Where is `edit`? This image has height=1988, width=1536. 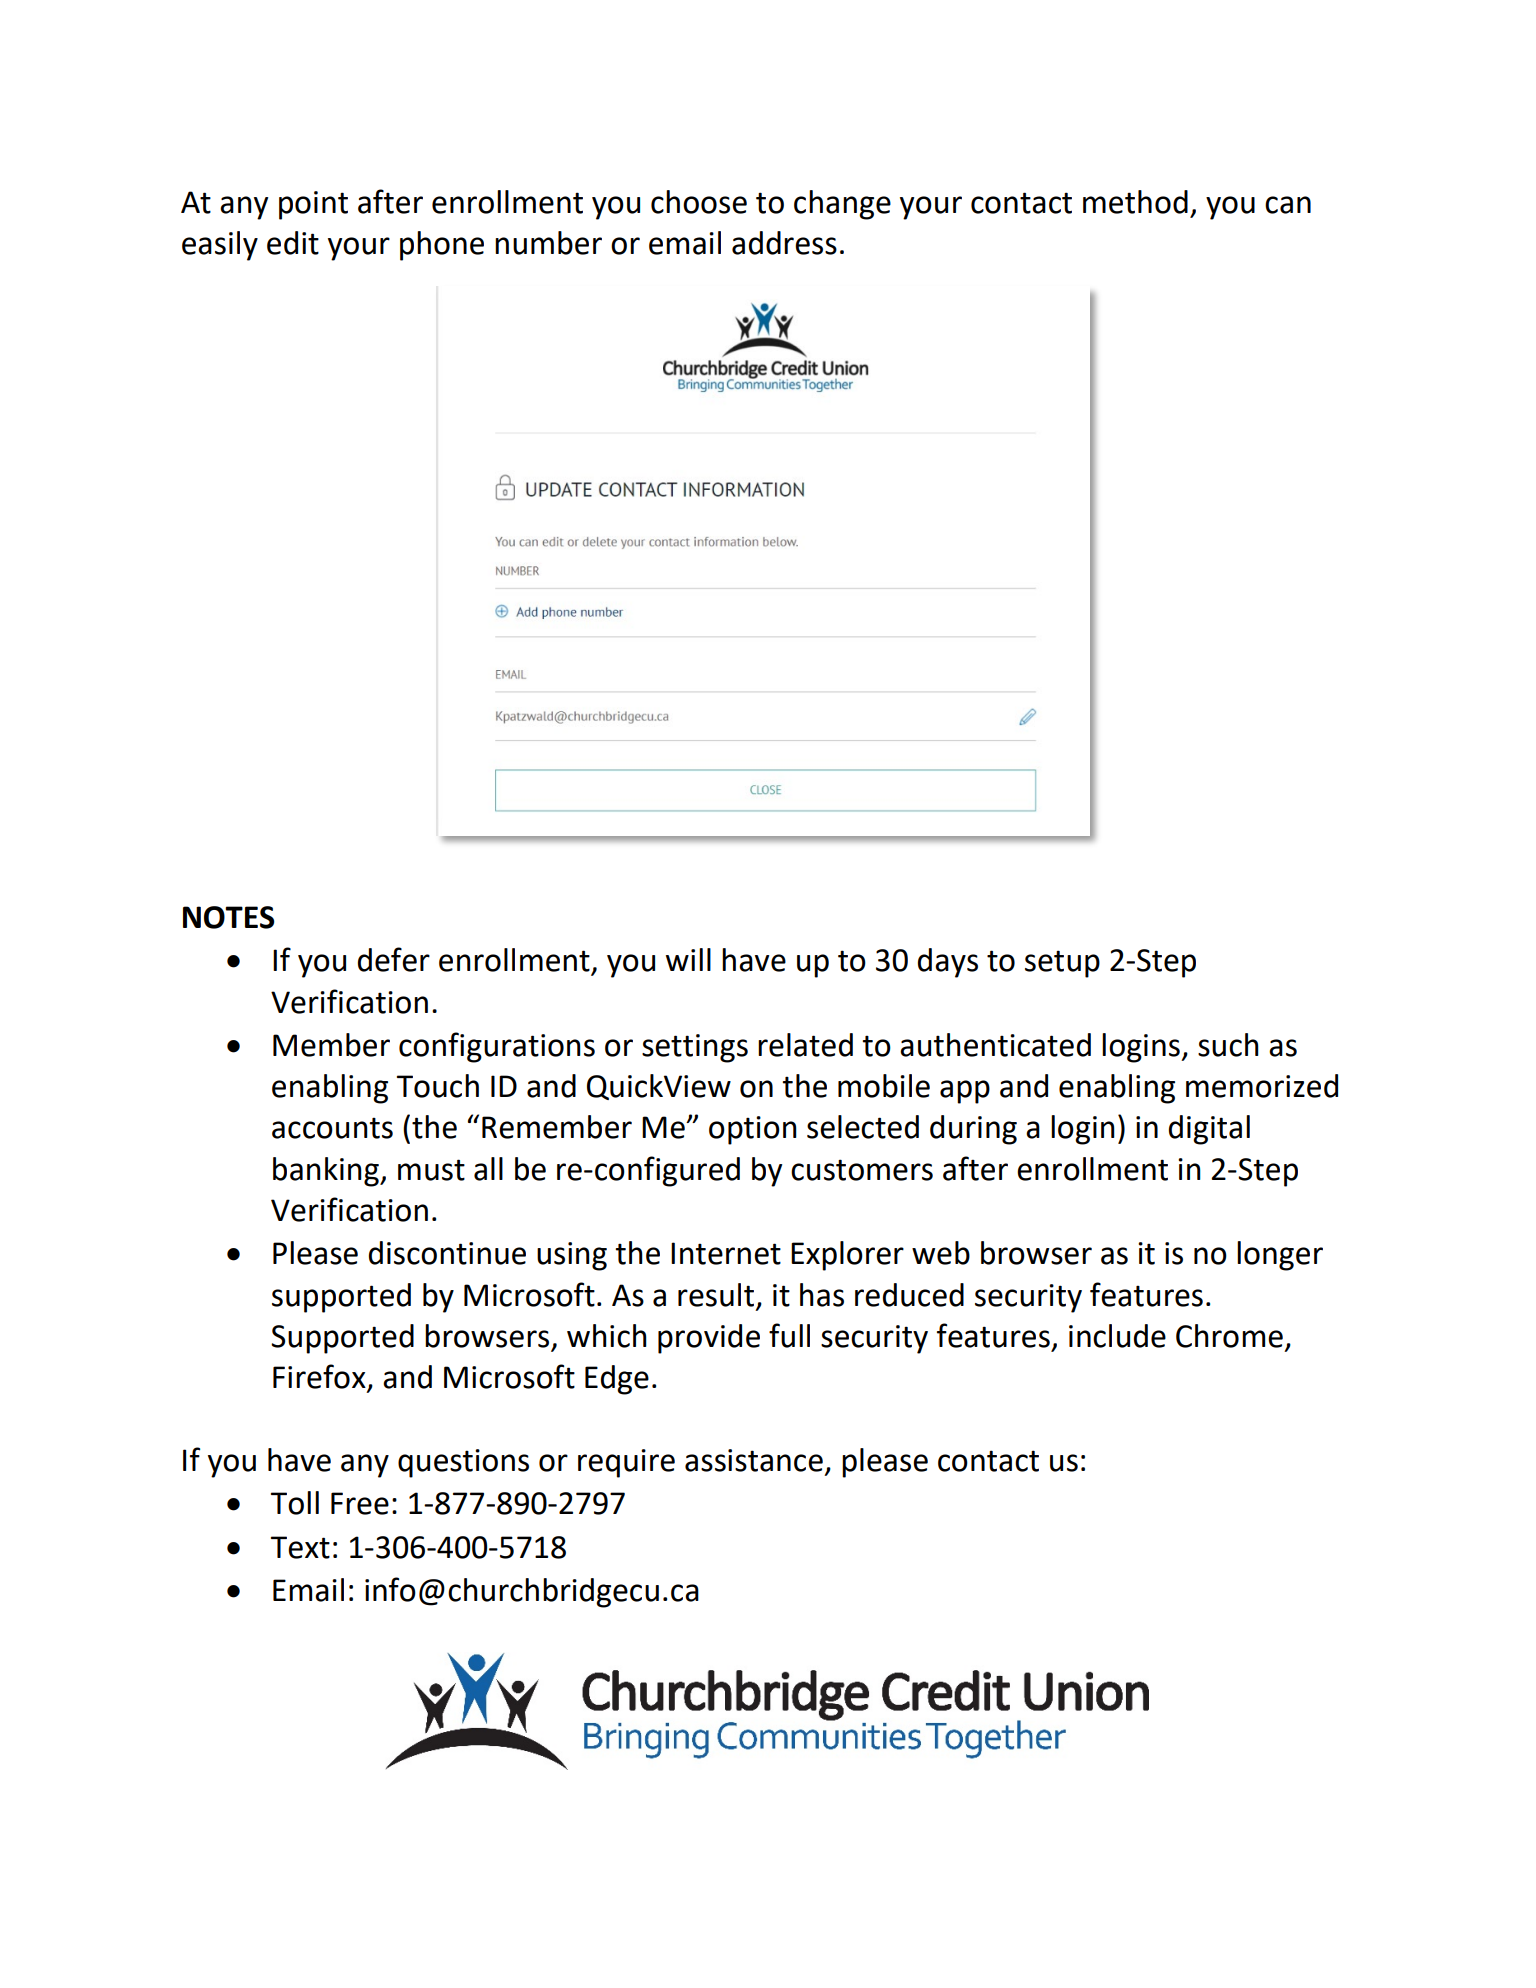 edit is located at coordinates (293, 243).
